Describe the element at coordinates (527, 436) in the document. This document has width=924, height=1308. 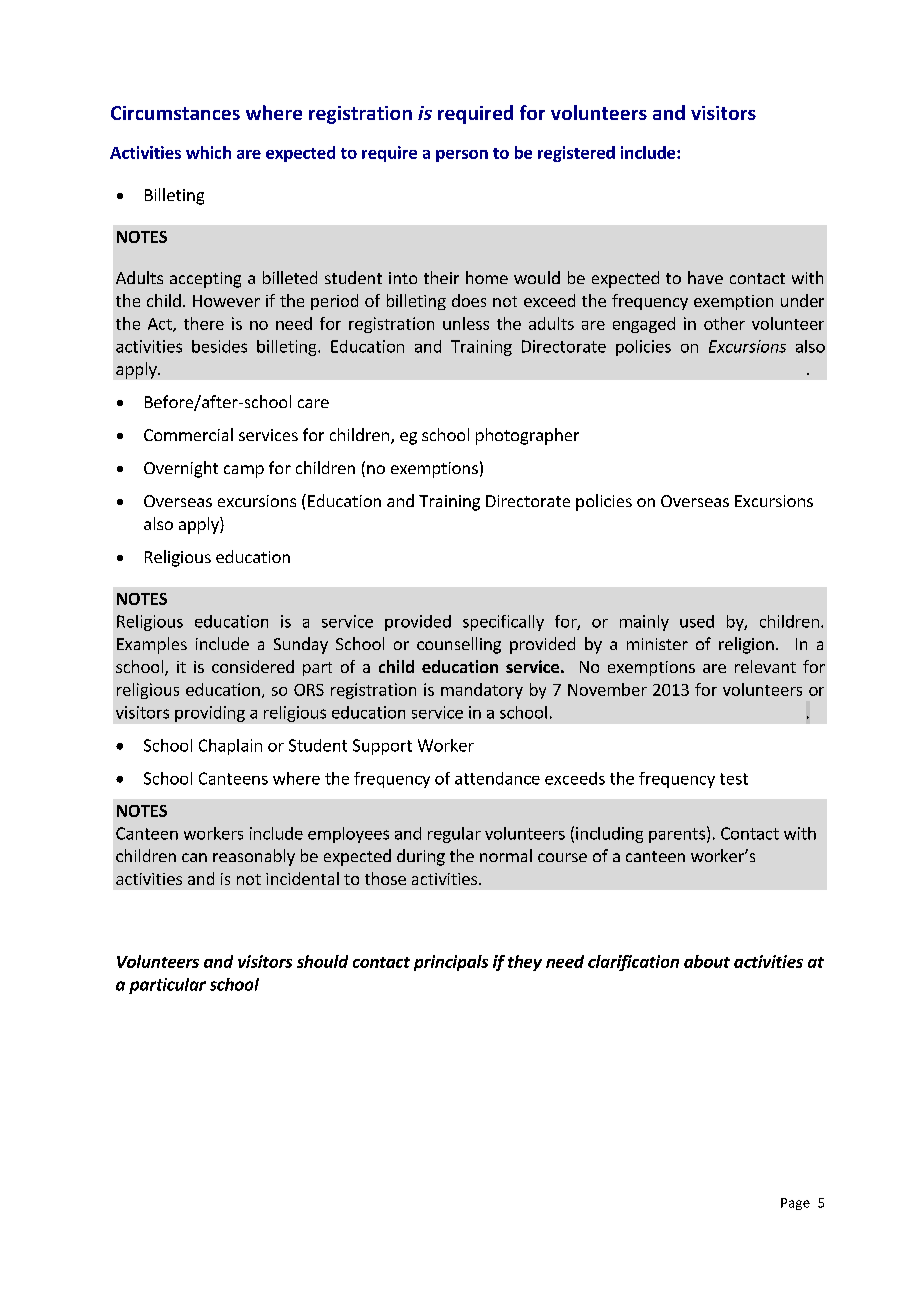
I see `photographer` at that location.
